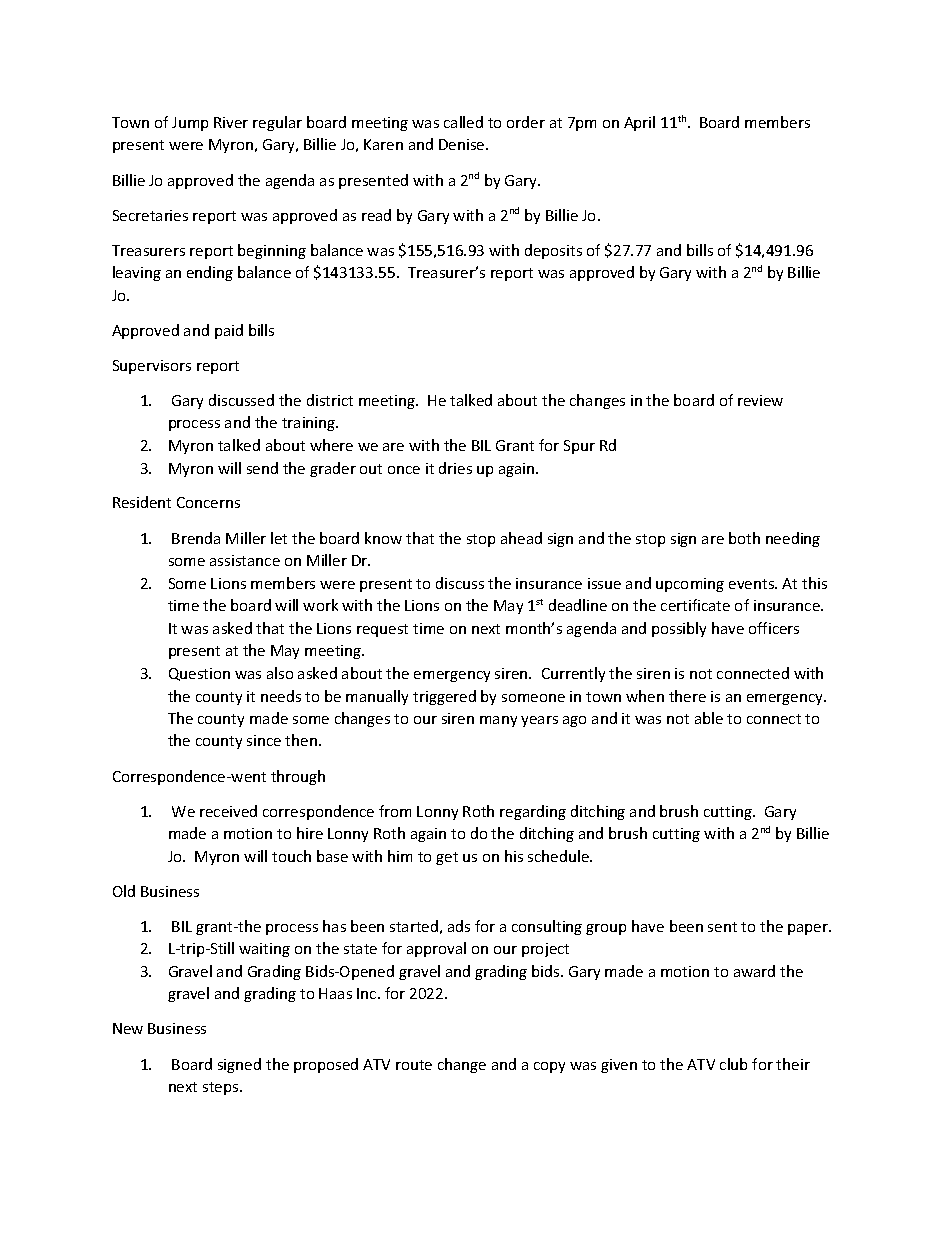 The height and width of the document is (1233, 952). What do you see at coordinates (733, 1064) in the document?
I see `club` at bounding box center [733, 1064].
